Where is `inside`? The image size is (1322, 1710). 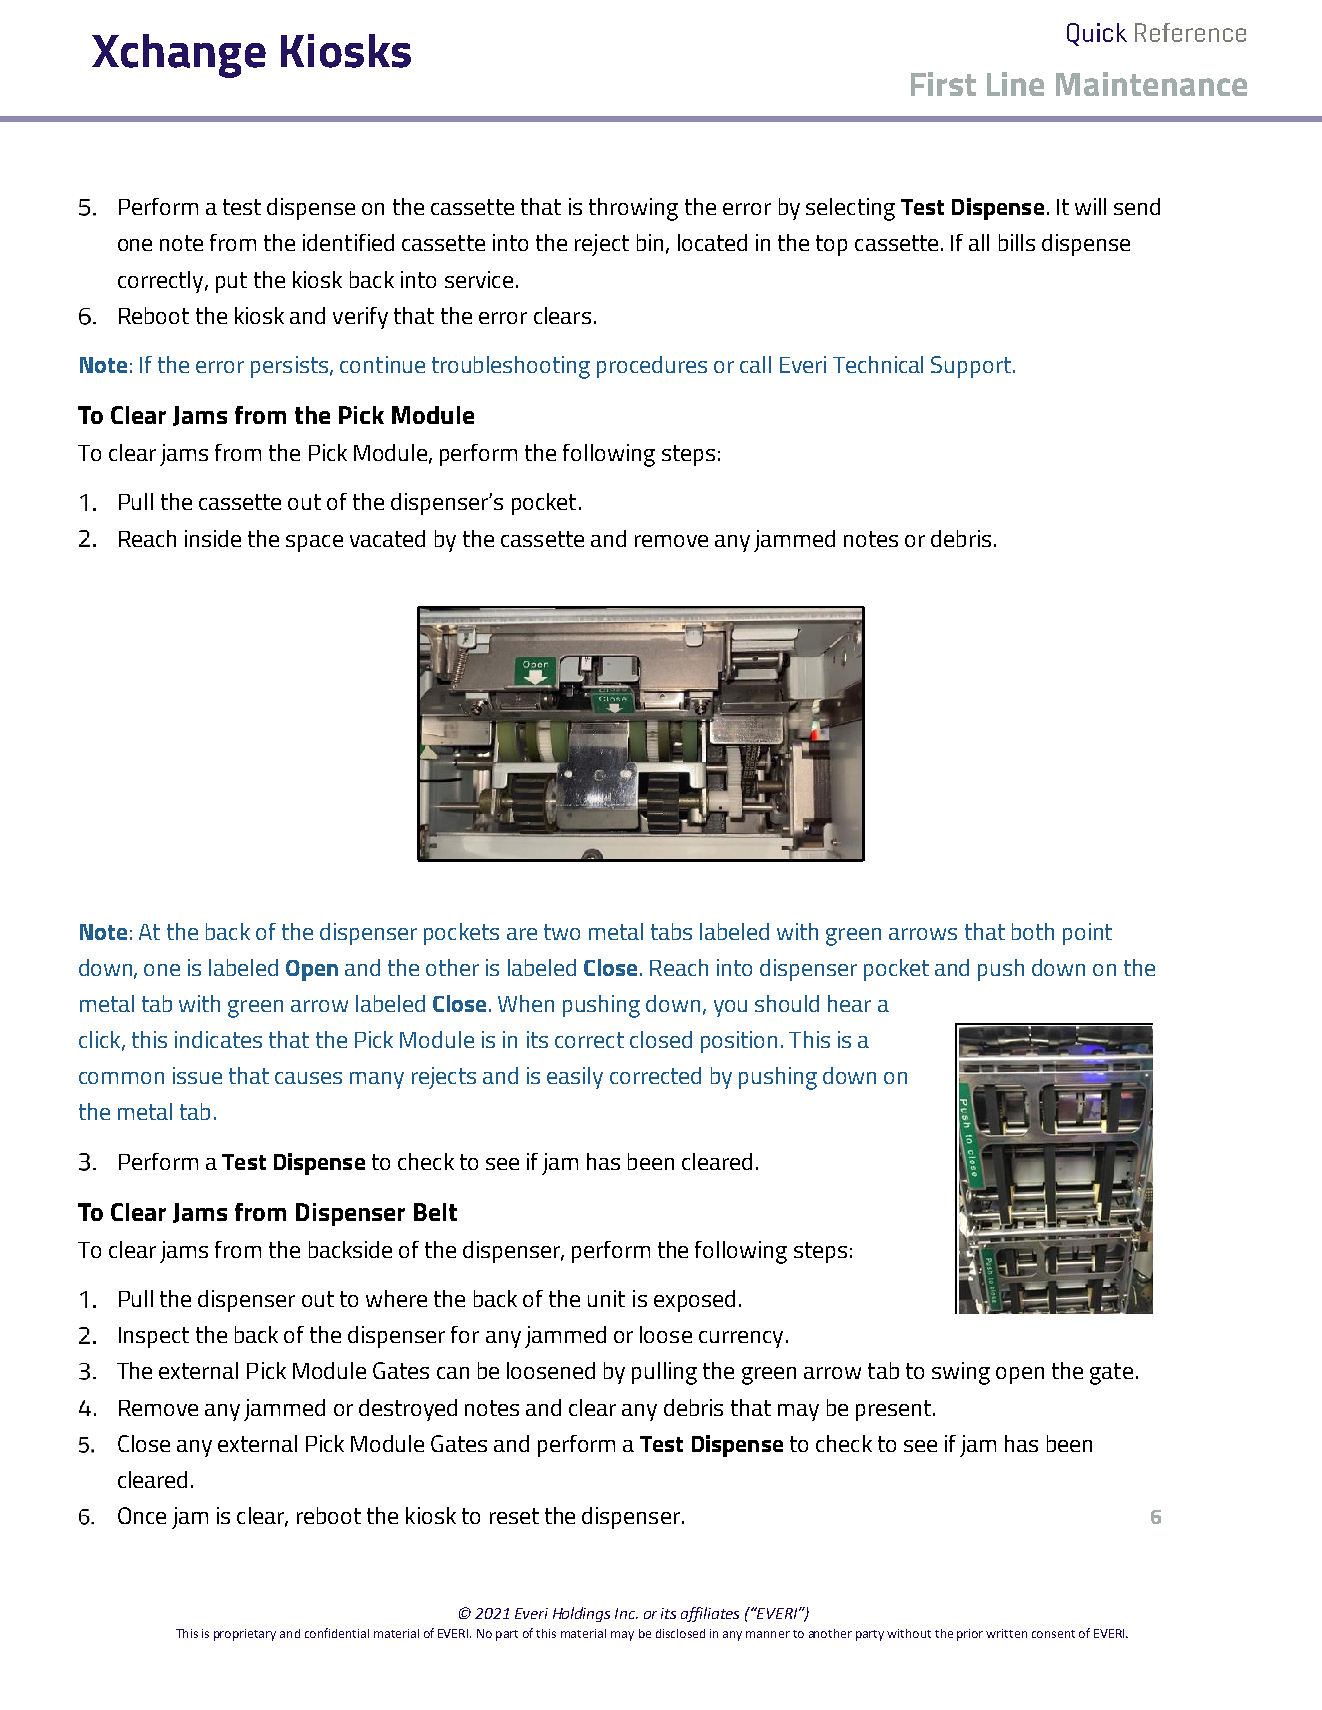
inside is located at coordinates (213, 538).
